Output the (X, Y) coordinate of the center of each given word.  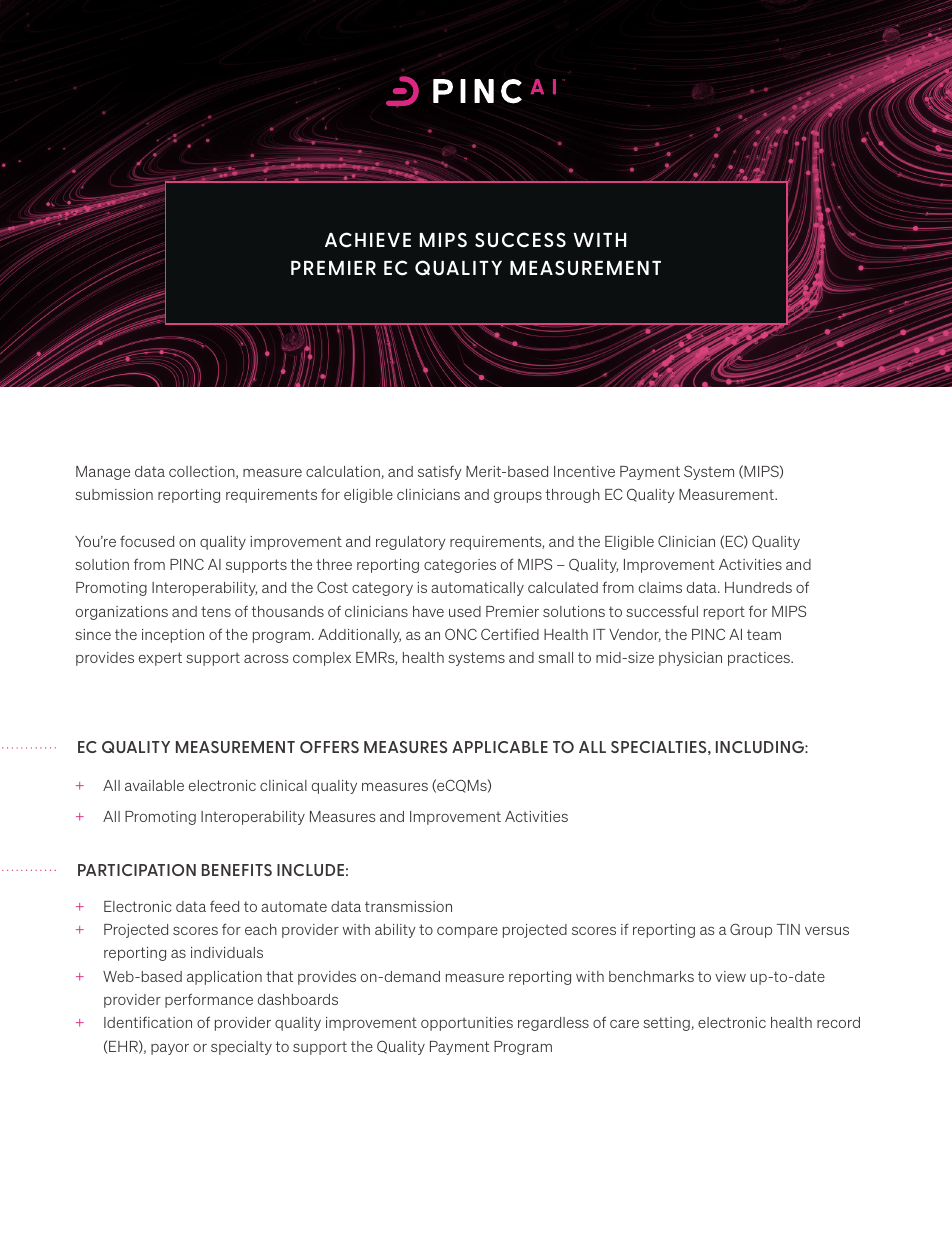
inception (173, 636)
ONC (461, 634)
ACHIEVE (368, 240)
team (764, 634)
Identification (148, 1022)
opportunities (467, 1024)
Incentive (584, 471)
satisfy (440, 472)
